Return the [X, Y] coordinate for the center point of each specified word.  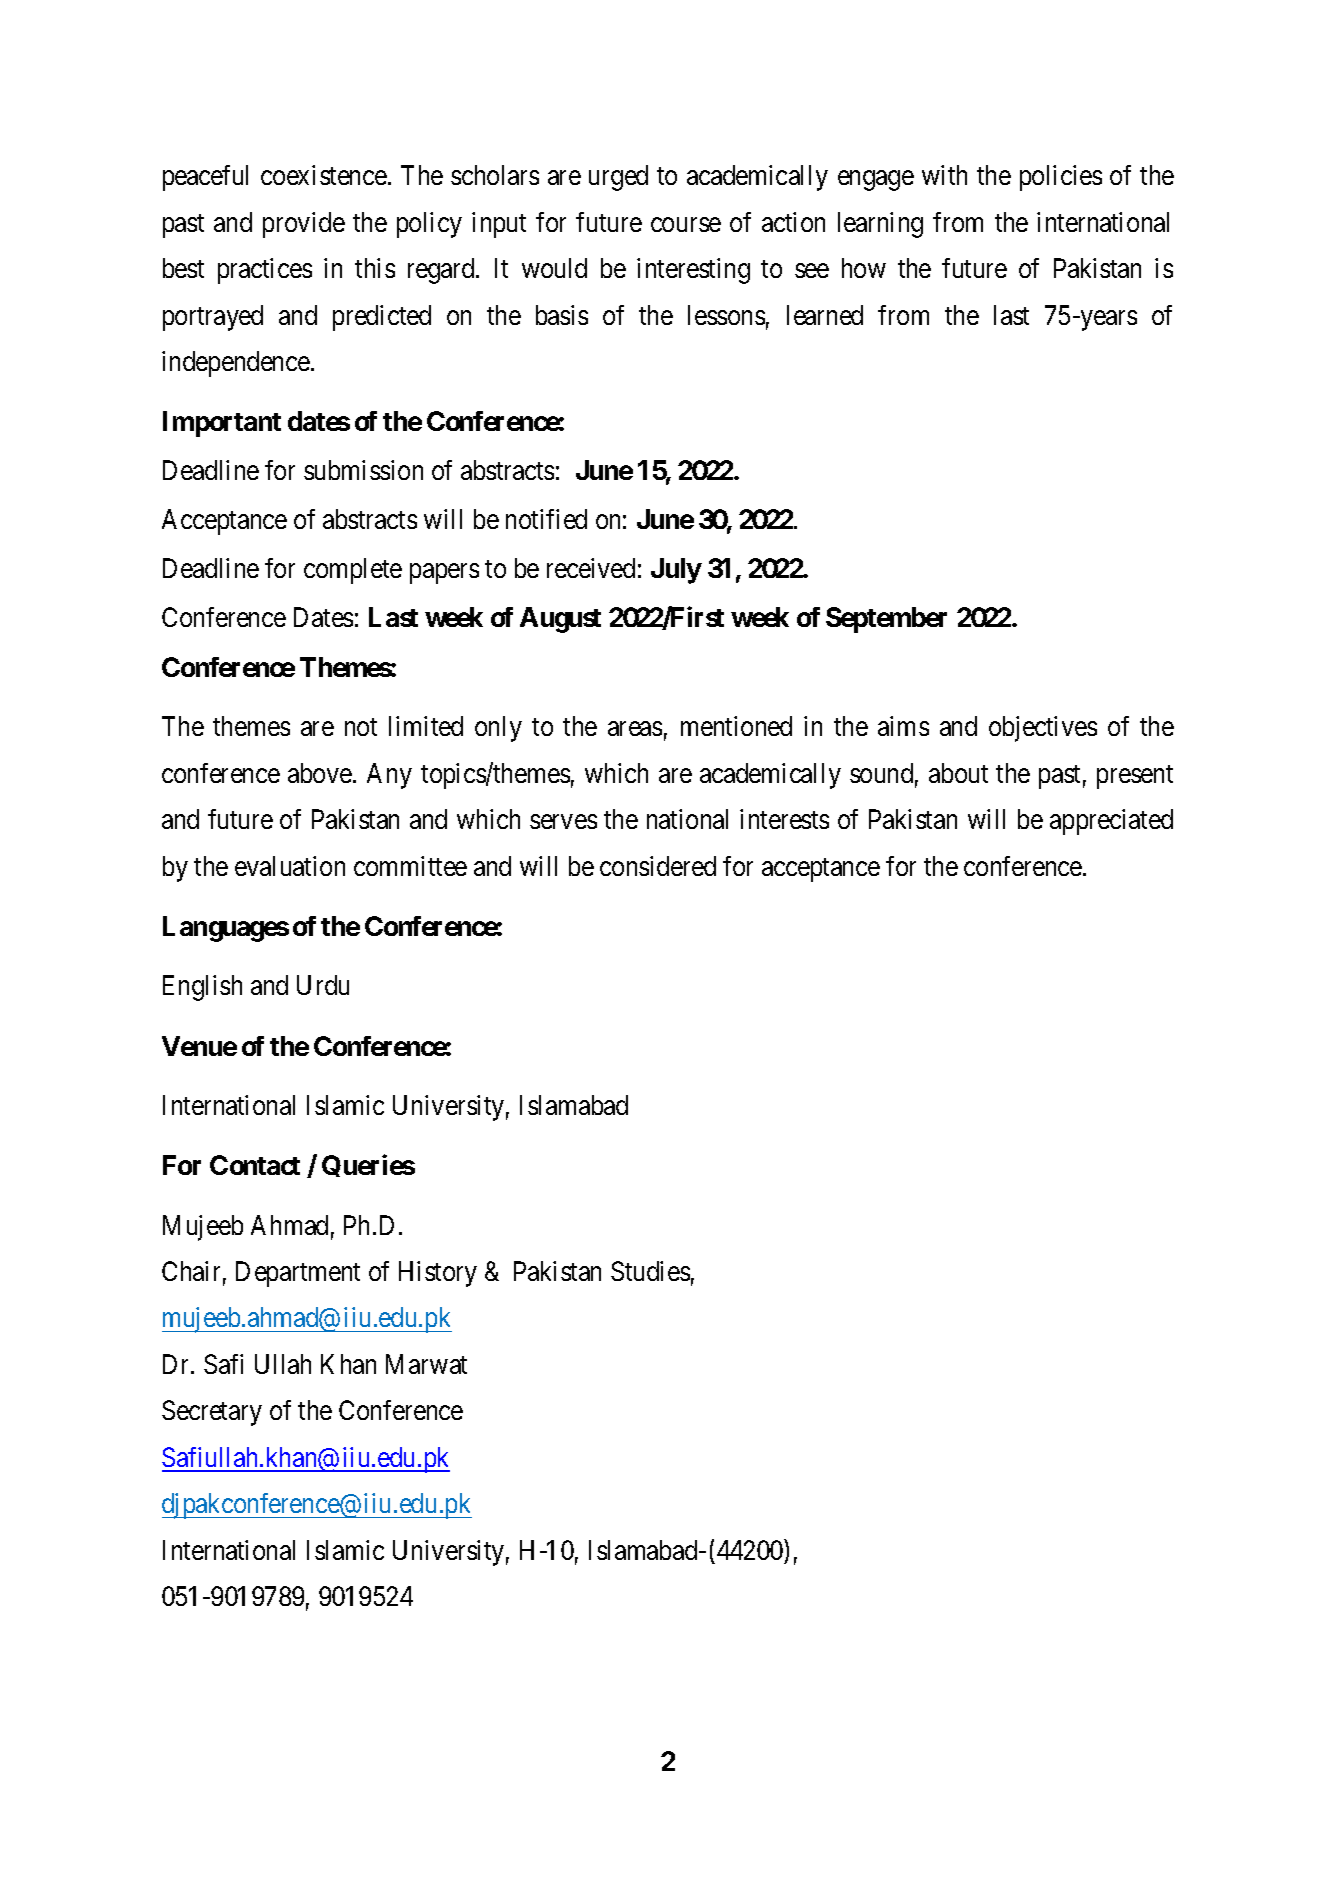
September [886, 620]
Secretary [212, 1413]
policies [1061, 178]
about [958, 773]
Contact [255, 1165]
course [686, 224]
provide [304, 225]
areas [635, 729]
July [676, 571]
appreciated [1111, 822]
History [438, 1274]
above [321, 773]
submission [363, 470]
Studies [650, 1271]
